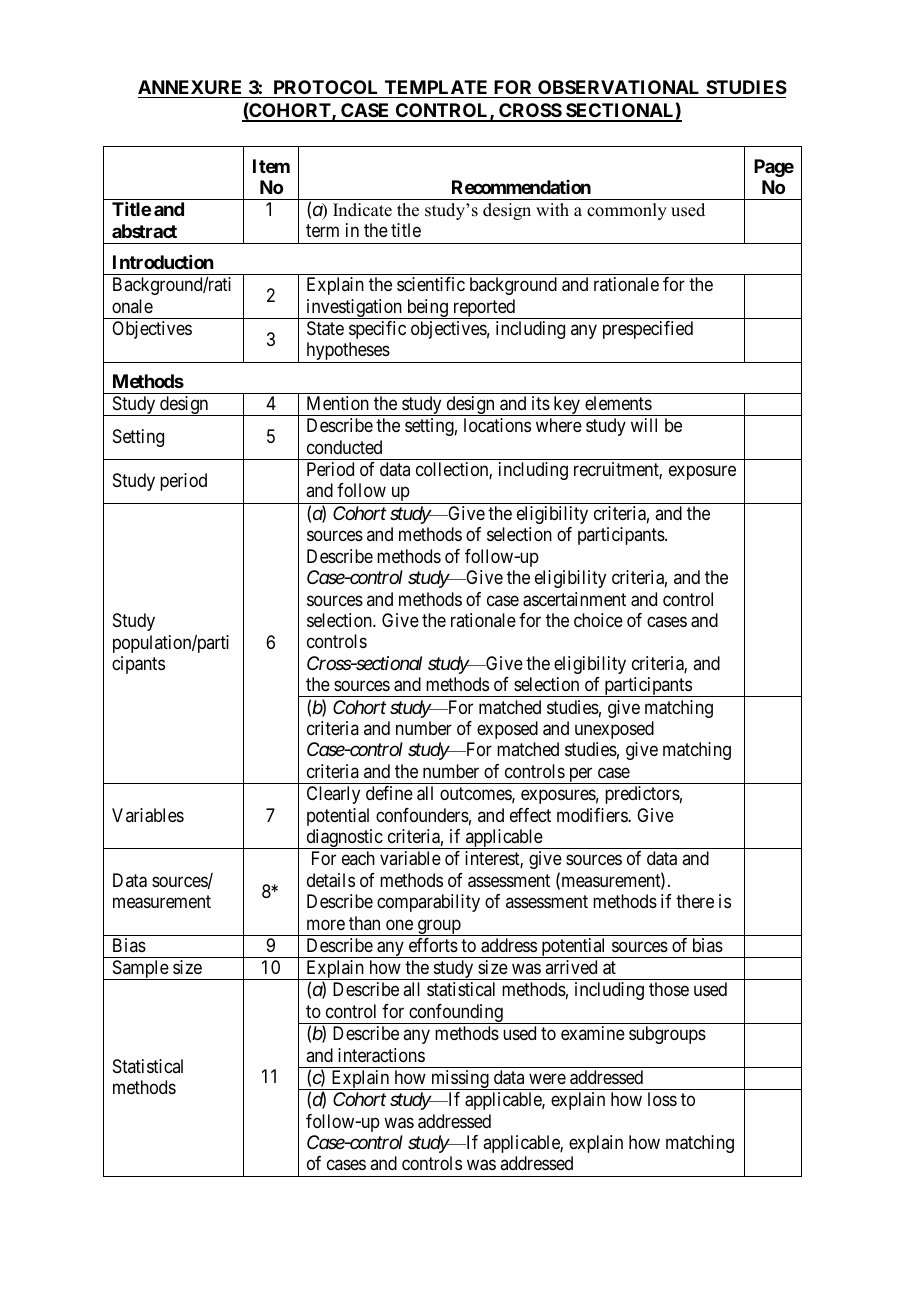 Image resolution: width=924 pixels, height=1309 pixels. I want to click on interactions, so click(381, 1055).
